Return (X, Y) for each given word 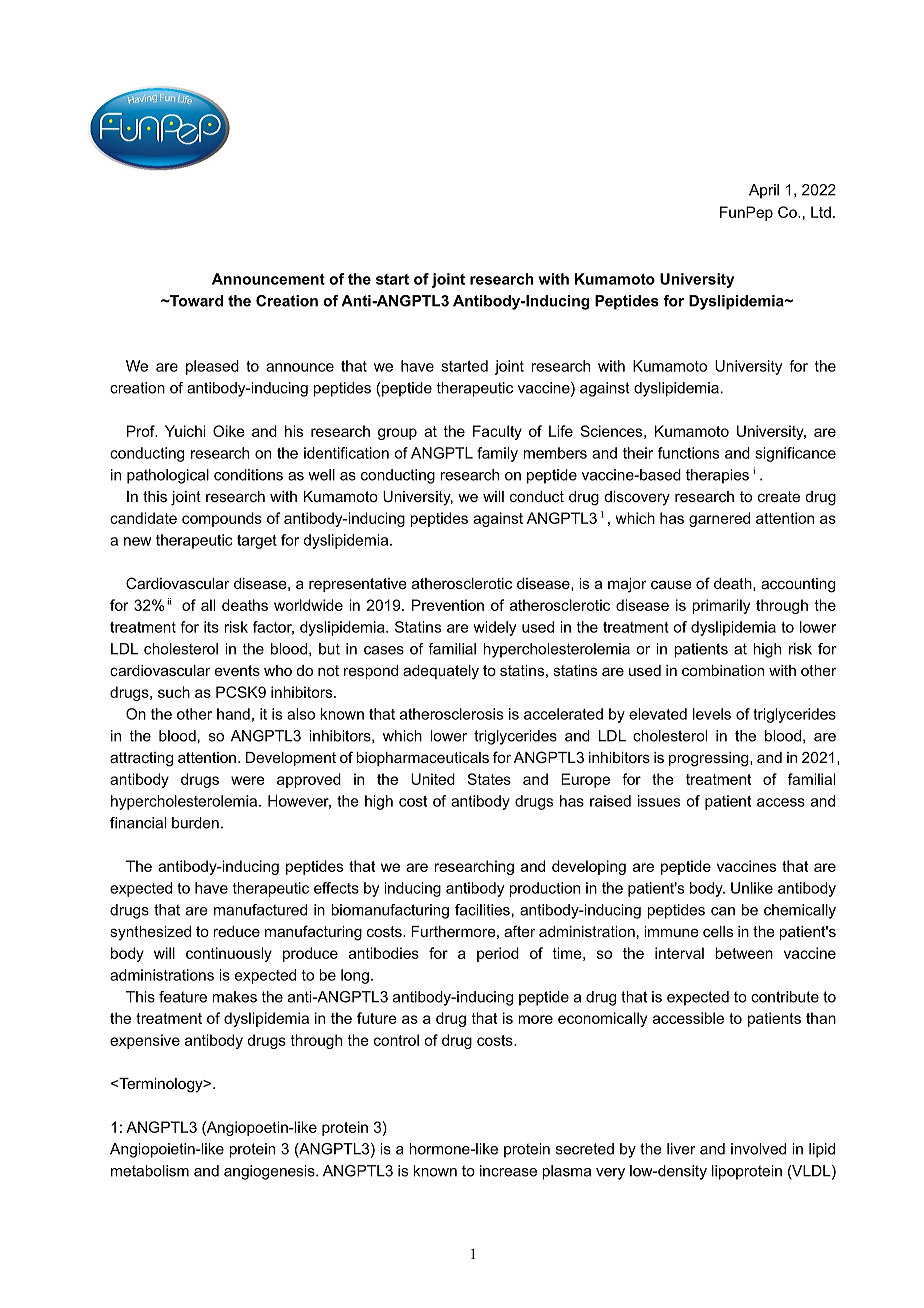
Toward (195, 301)
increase (508, 1171)
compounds (222, 519)
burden (195, 823)
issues (659, 801)
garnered (719, 519)
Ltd (821, 212)
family (497, 454)
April (764, 191)
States (489, 779)
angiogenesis (270, 1172)
